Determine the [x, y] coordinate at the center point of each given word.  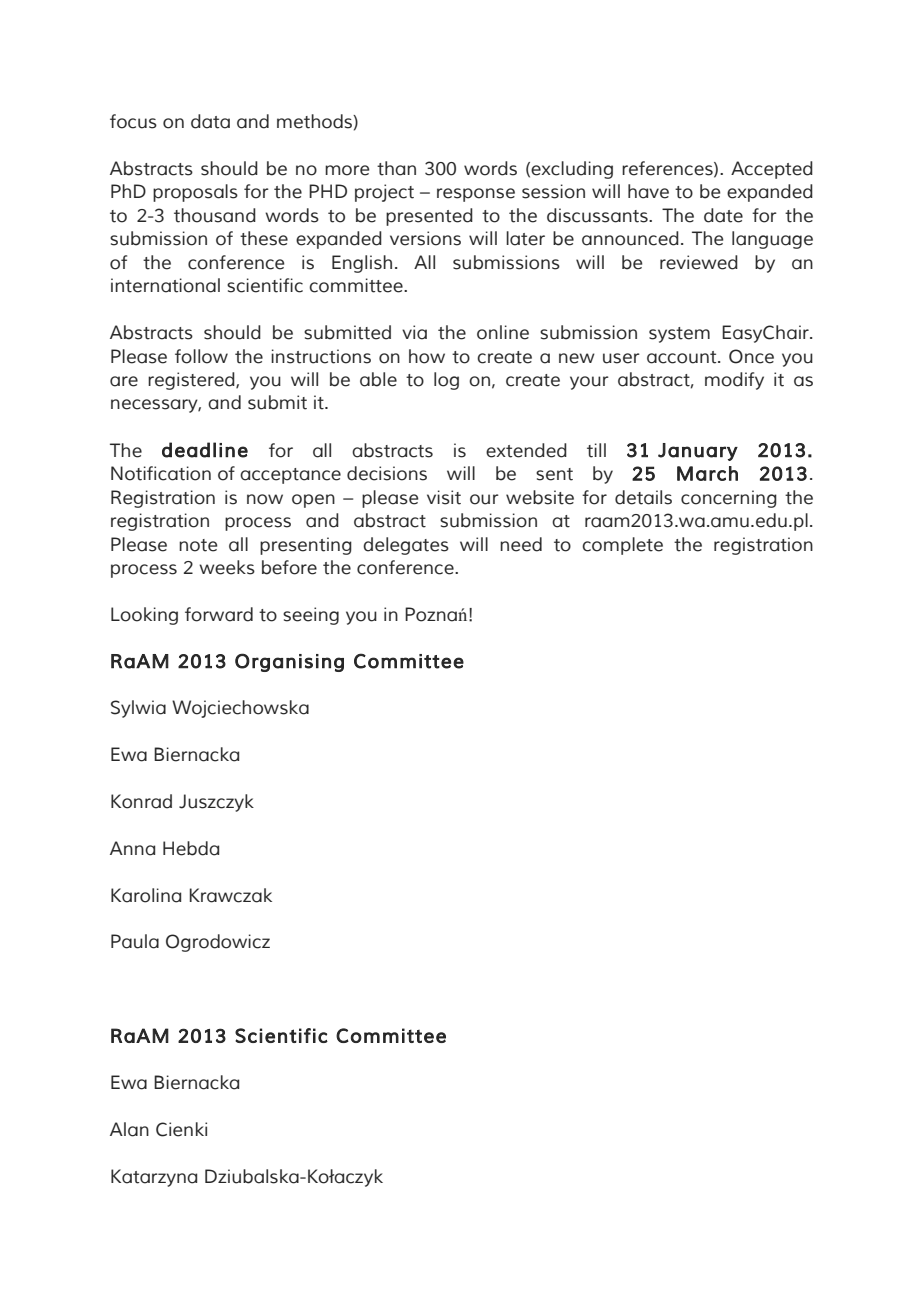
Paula [135, 941]
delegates [406, 546]
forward [219, 614]
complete [622, 546]
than [396, 168]
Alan [129, 1129]
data [210, 121]
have [648, 191]
